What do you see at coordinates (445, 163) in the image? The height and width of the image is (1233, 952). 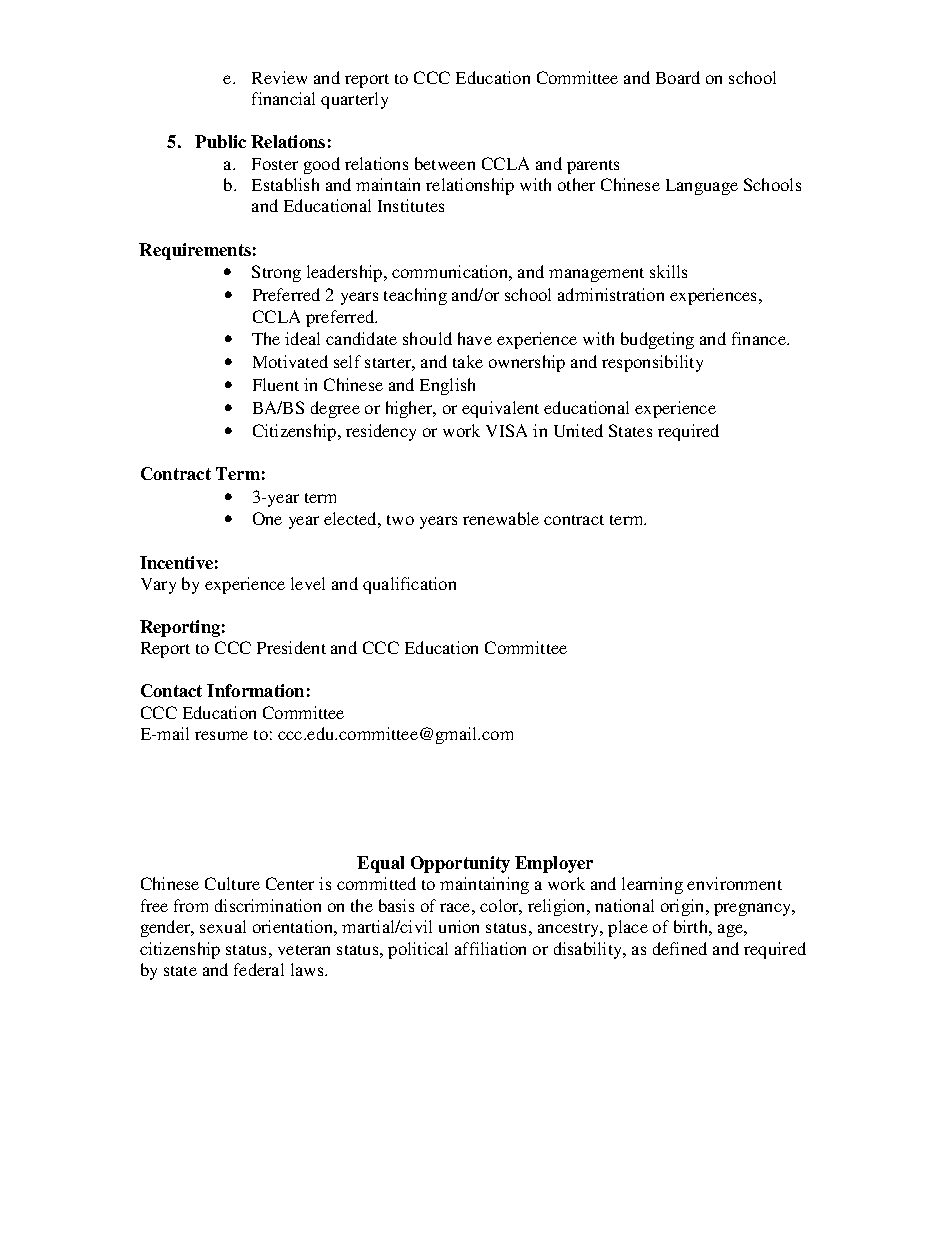 I see `between` at bounding box center [445, 163].
